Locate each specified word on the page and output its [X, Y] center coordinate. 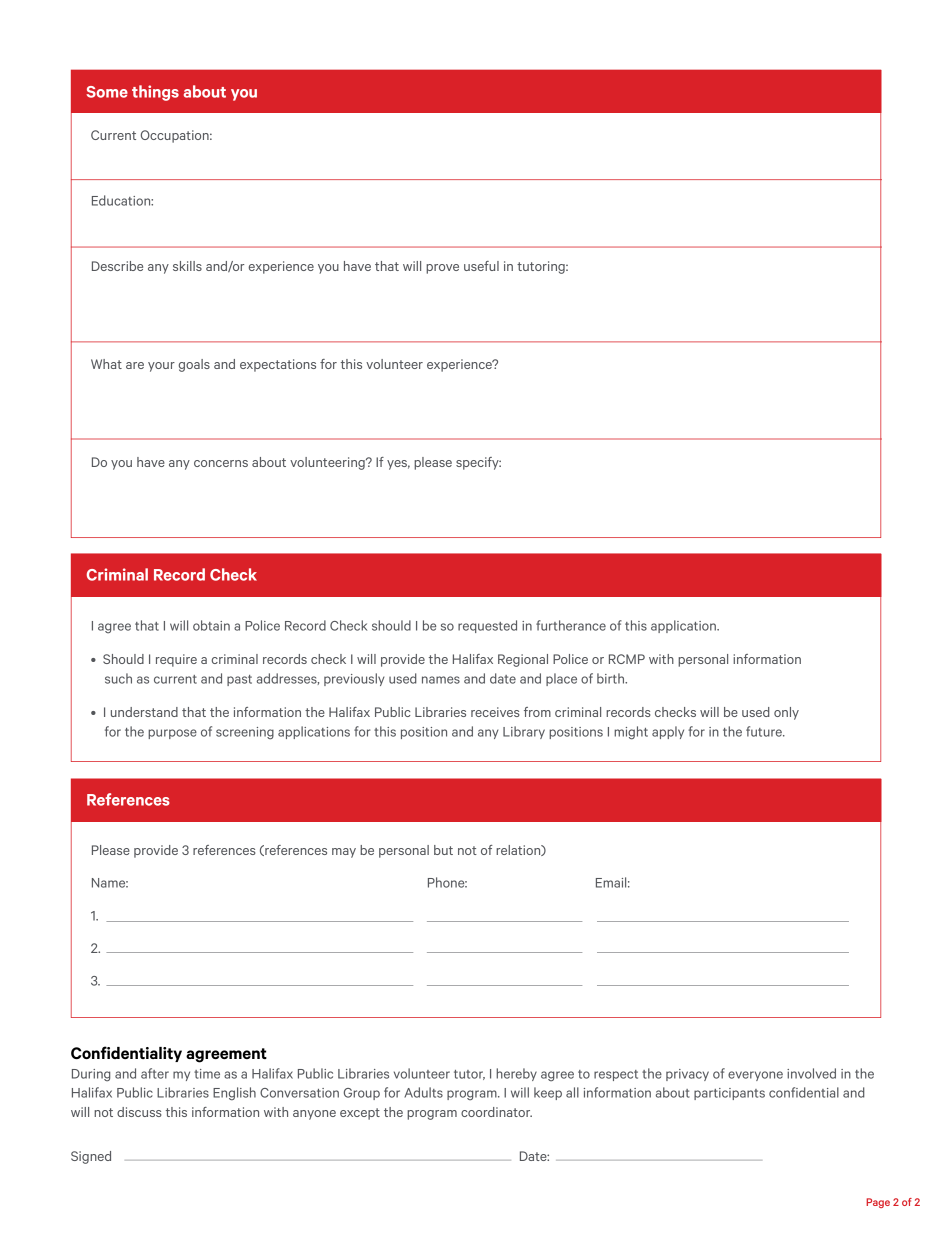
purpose [172, 734]
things [155, 93]
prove [442, 269]
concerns [221, 463]
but [443, 850]
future [765, 731]
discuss [139, 1112]
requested [487, 626]
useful [481, 266]
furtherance [571, 625]
